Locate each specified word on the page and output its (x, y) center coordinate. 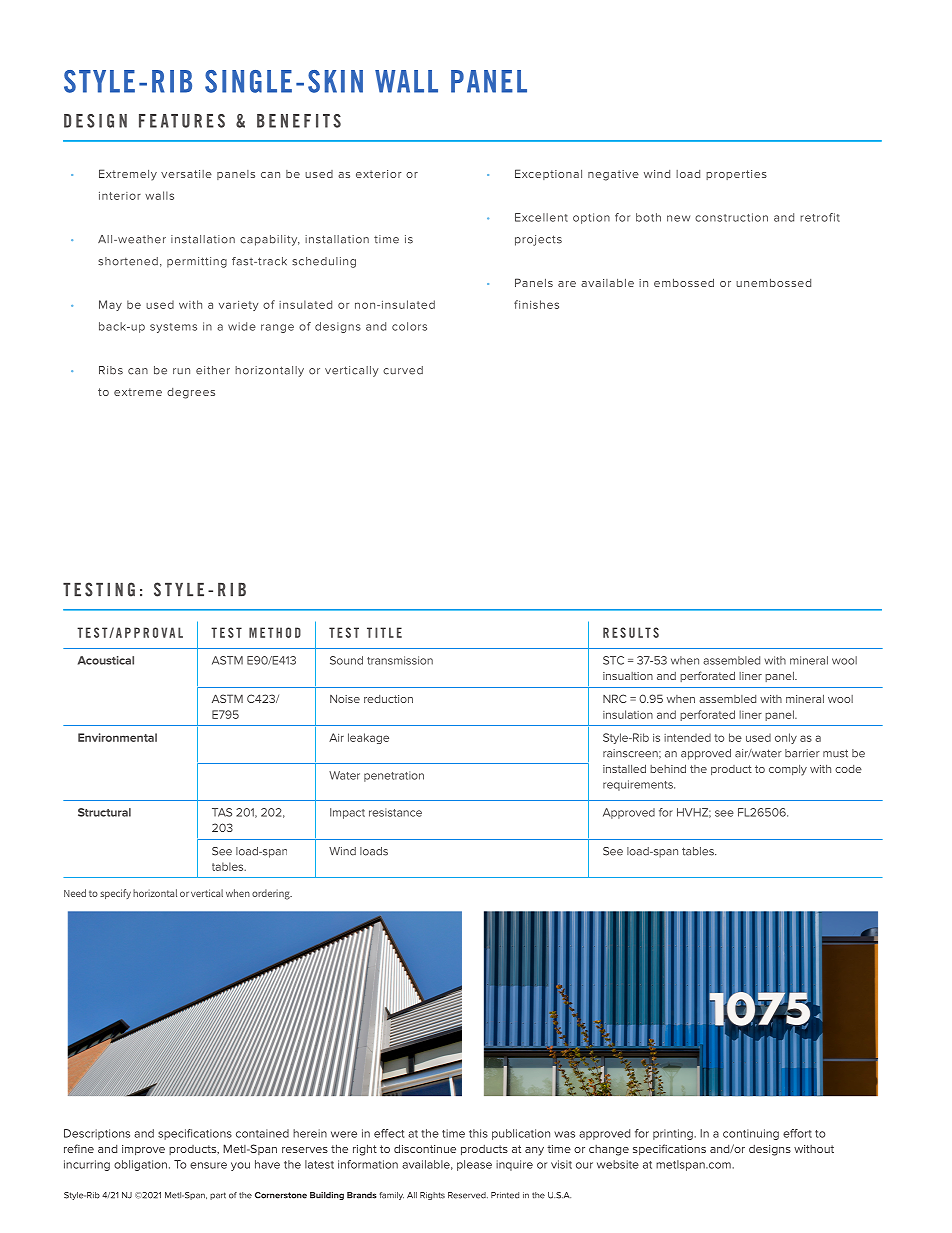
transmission (400, 660)
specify (115, 894)
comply (788, 770)
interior (120, 196)
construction (731, 217)
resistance (395, 812)
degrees (191, 393)
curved (403, 370)
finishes (536, 304)
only (786, 738)
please (474, 1165)
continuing (751, 1134)
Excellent (541, 217)
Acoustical (106, 660)
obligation (140, 1165)
